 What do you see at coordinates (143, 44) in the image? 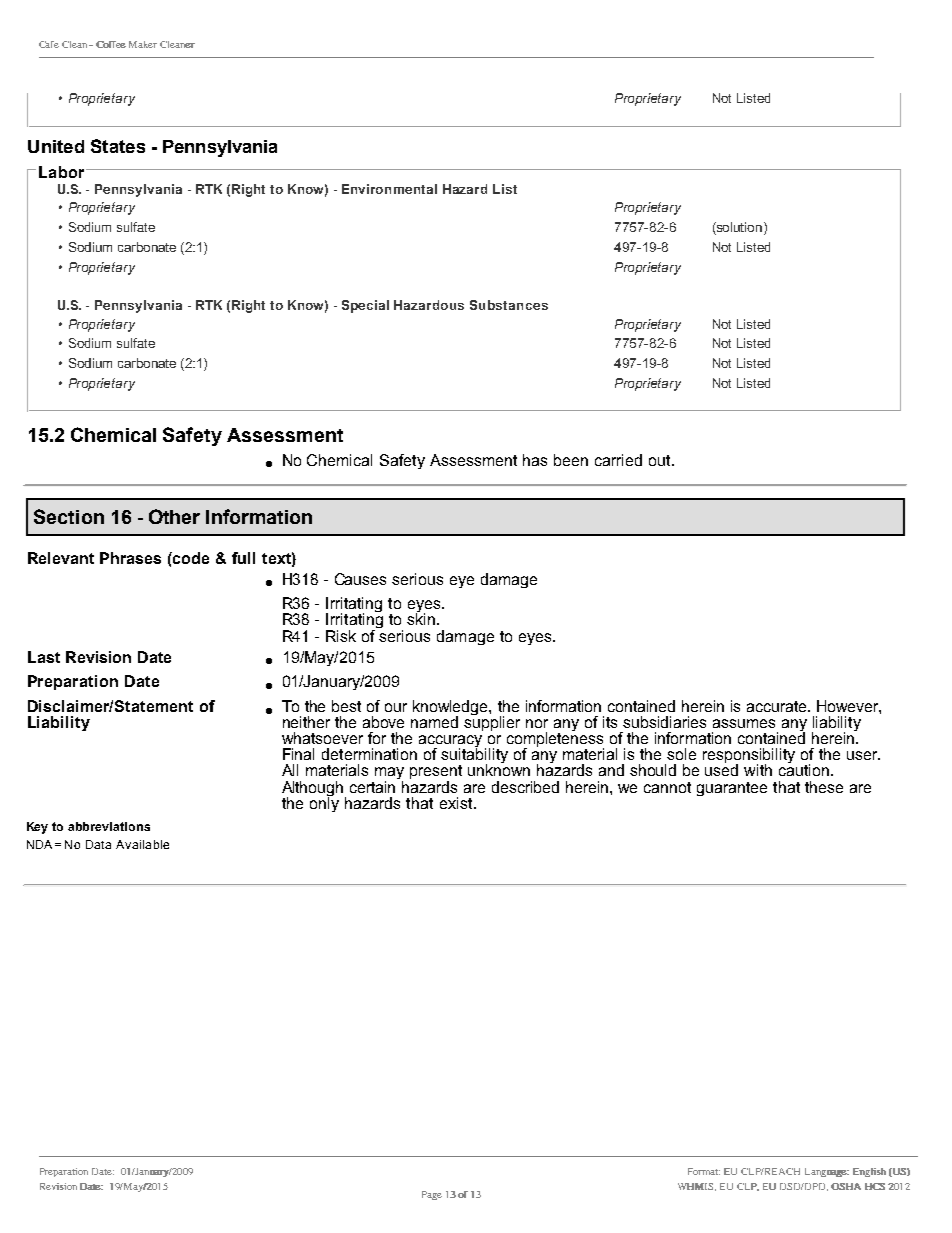
I see `Maker` at bounding box center [143, 44].
